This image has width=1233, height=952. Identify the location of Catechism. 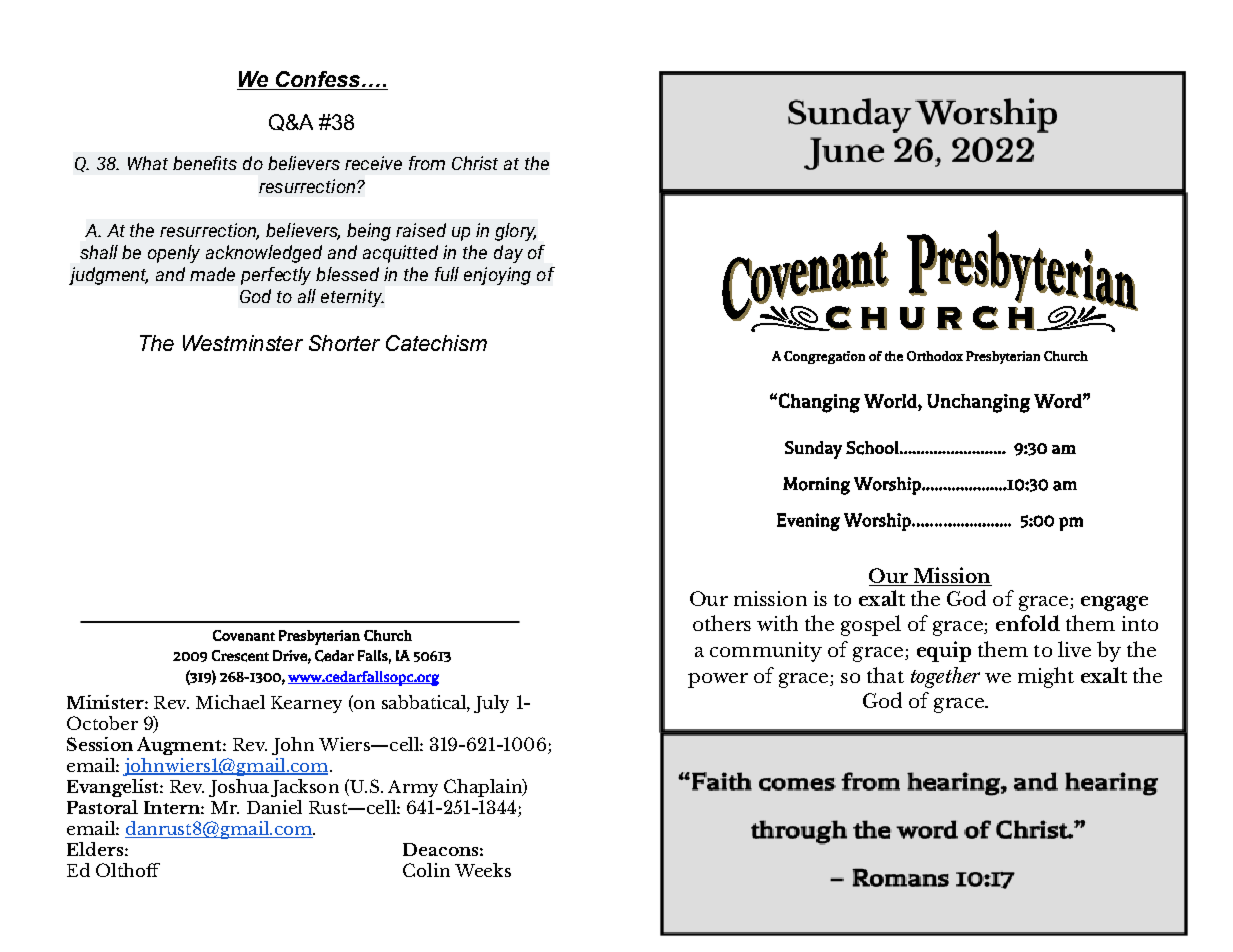
(436, 343).
